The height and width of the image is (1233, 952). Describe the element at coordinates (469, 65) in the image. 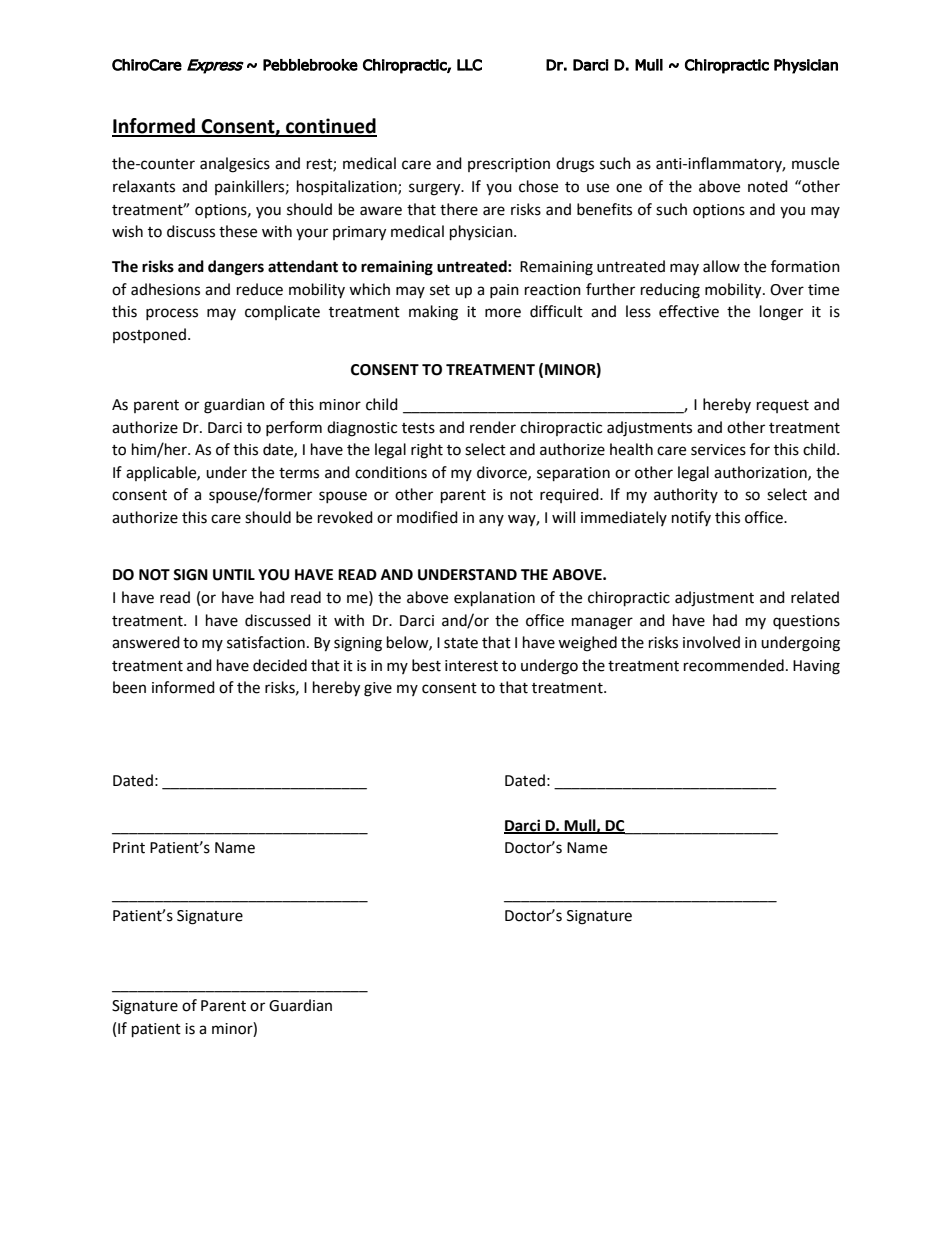

I see `LLC` at that location.
